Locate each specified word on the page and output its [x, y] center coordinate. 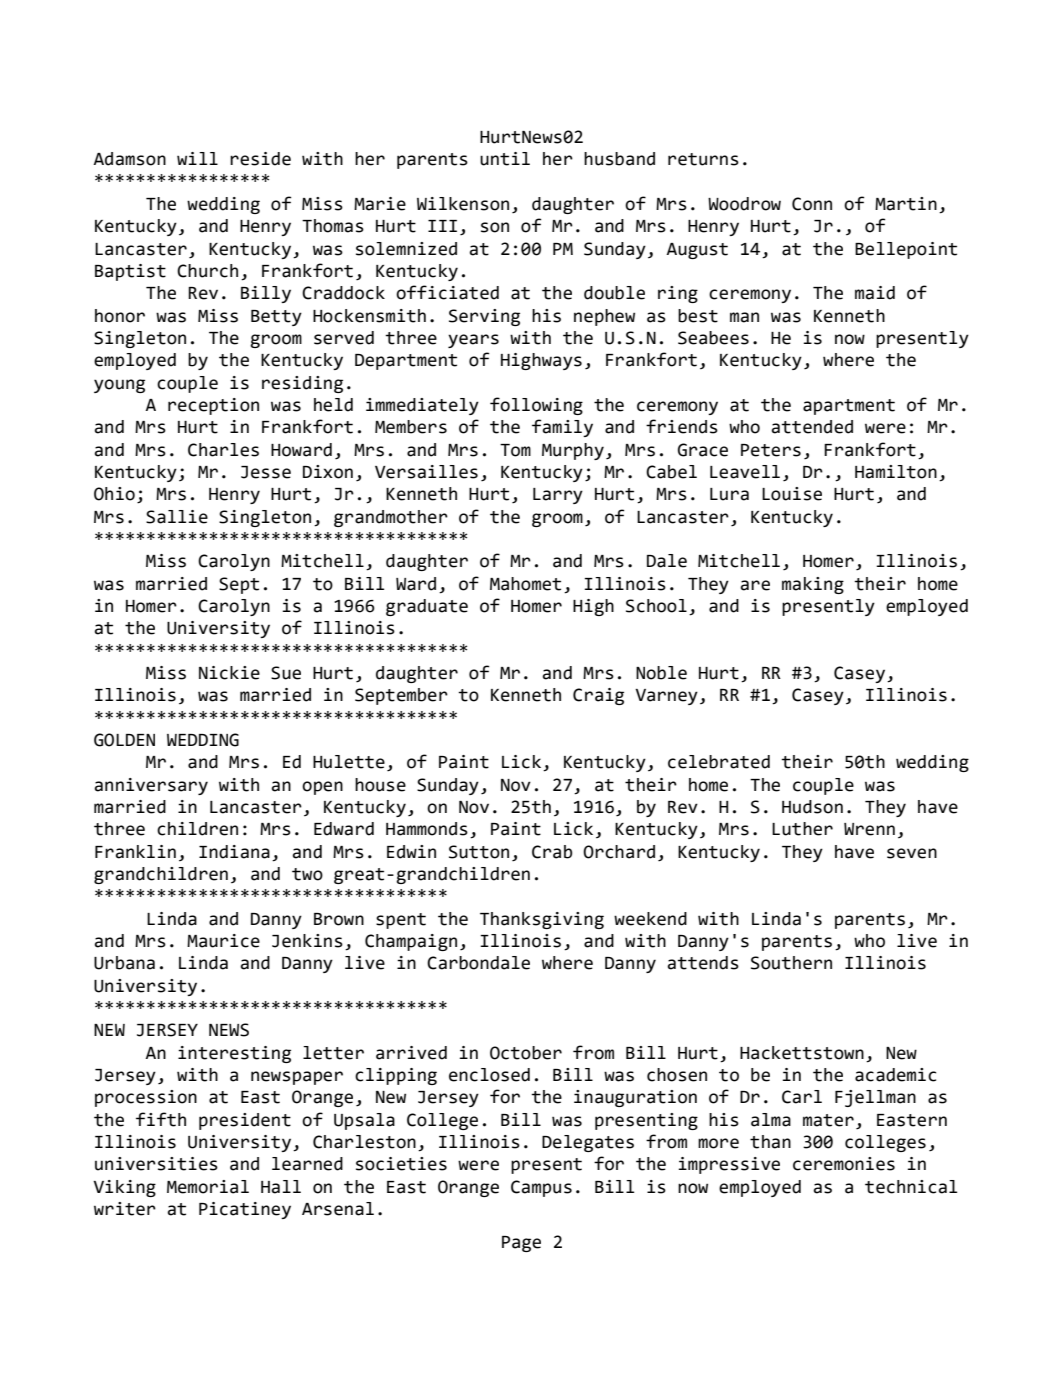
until [505, 159]
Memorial [208, 1187]
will [197, 158]
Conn [812, 204]
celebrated [719, 762]
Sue [286, 673]
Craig [598, 696]
